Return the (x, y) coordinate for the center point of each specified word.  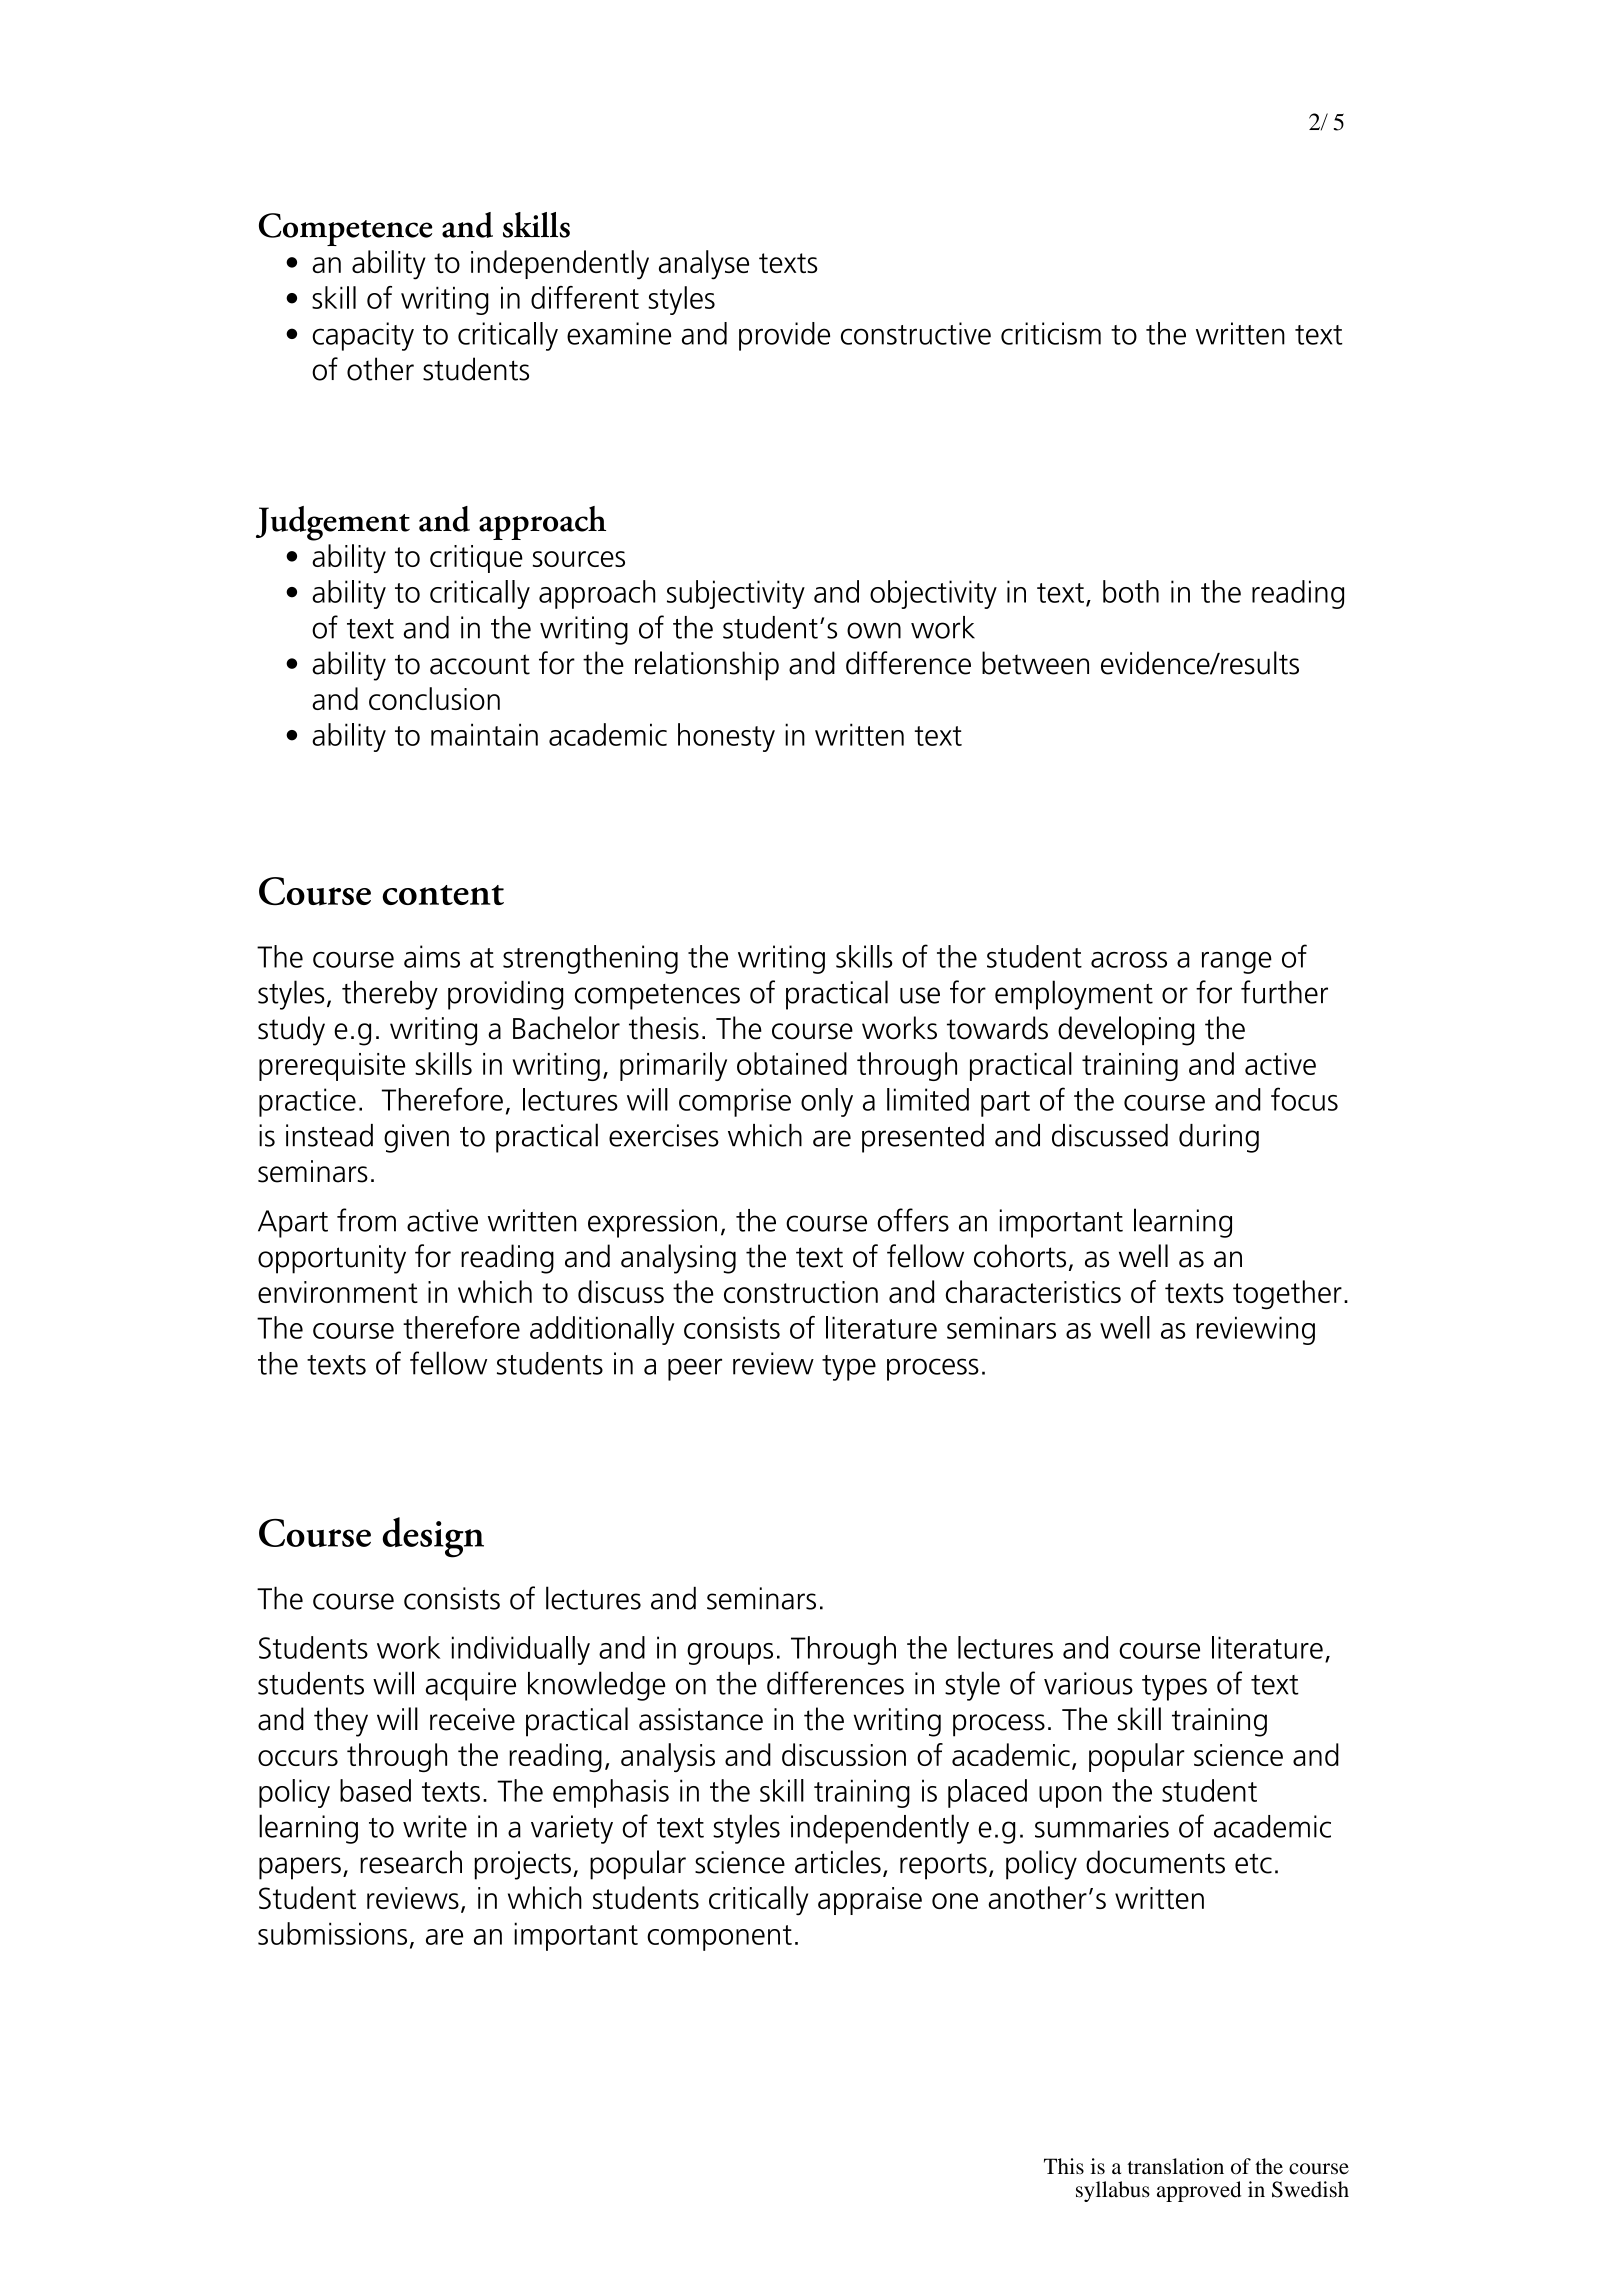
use (920, 995)
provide (784, 336)
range (1237, 963)
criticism (1051, 333)
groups (730, 1654)
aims (432, 956)
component (719, 1938)
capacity (363, 336)
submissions (332, 1933)
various (1088, 1683)
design (433, 1537)
